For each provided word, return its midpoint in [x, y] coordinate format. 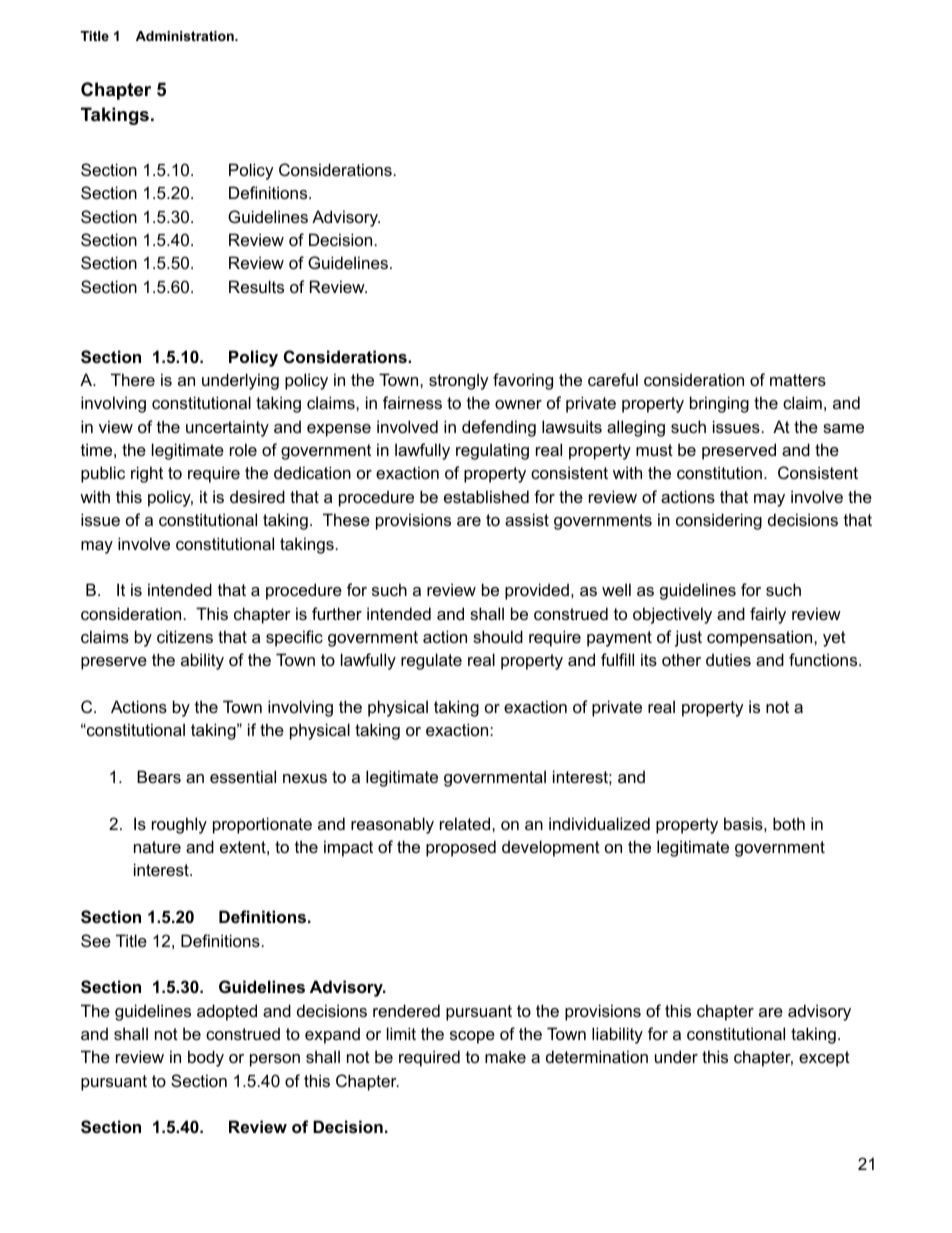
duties [728, 659]
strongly [459, 381]
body [206, 1058]
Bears [159, 776]
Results [256, 286]
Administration [186, 36]
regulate [431, 661]
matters [798, 380]
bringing [719, 404]
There [133, 379]
